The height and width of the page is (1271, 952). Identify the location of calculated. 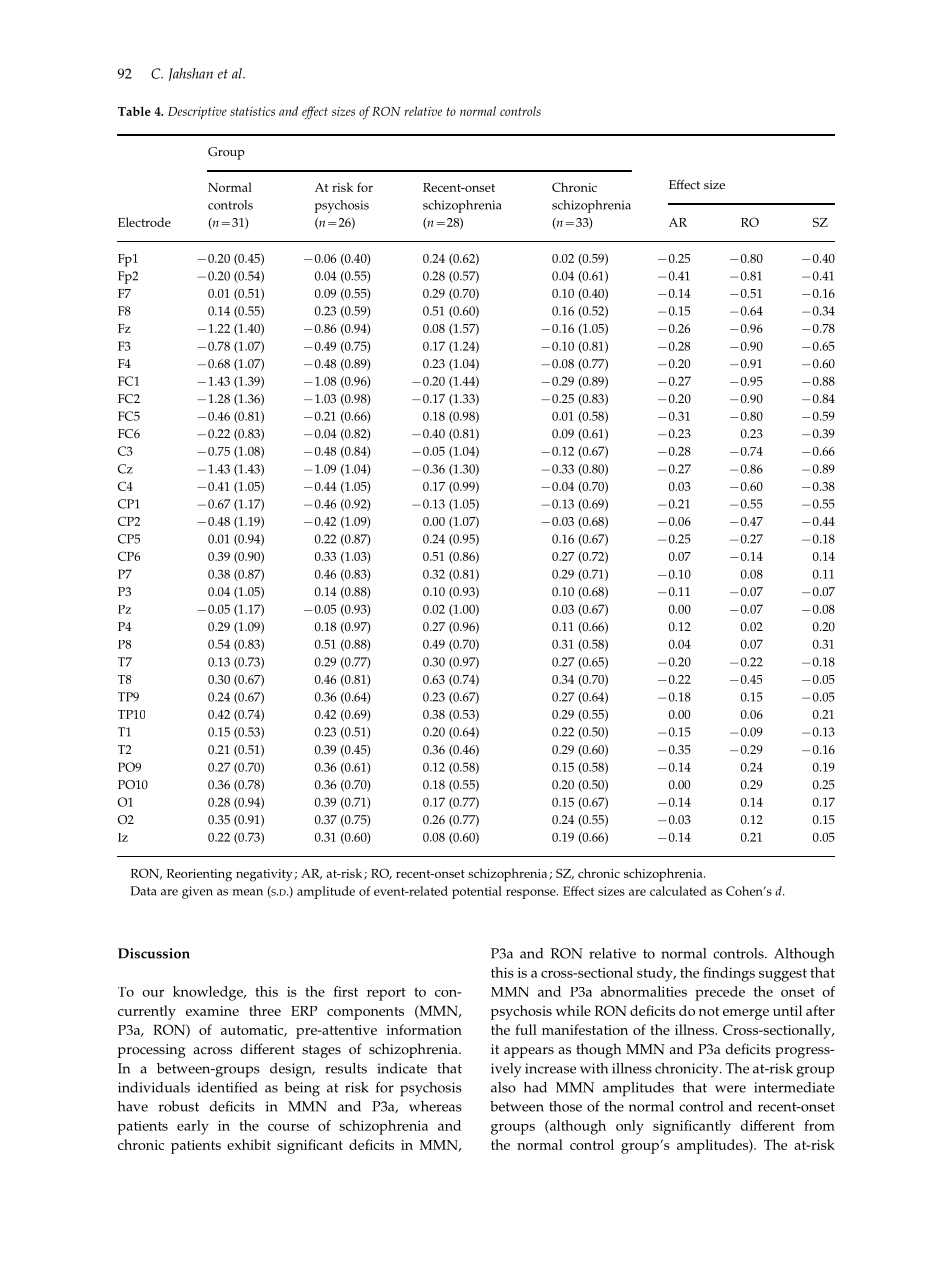
(678, 891).
